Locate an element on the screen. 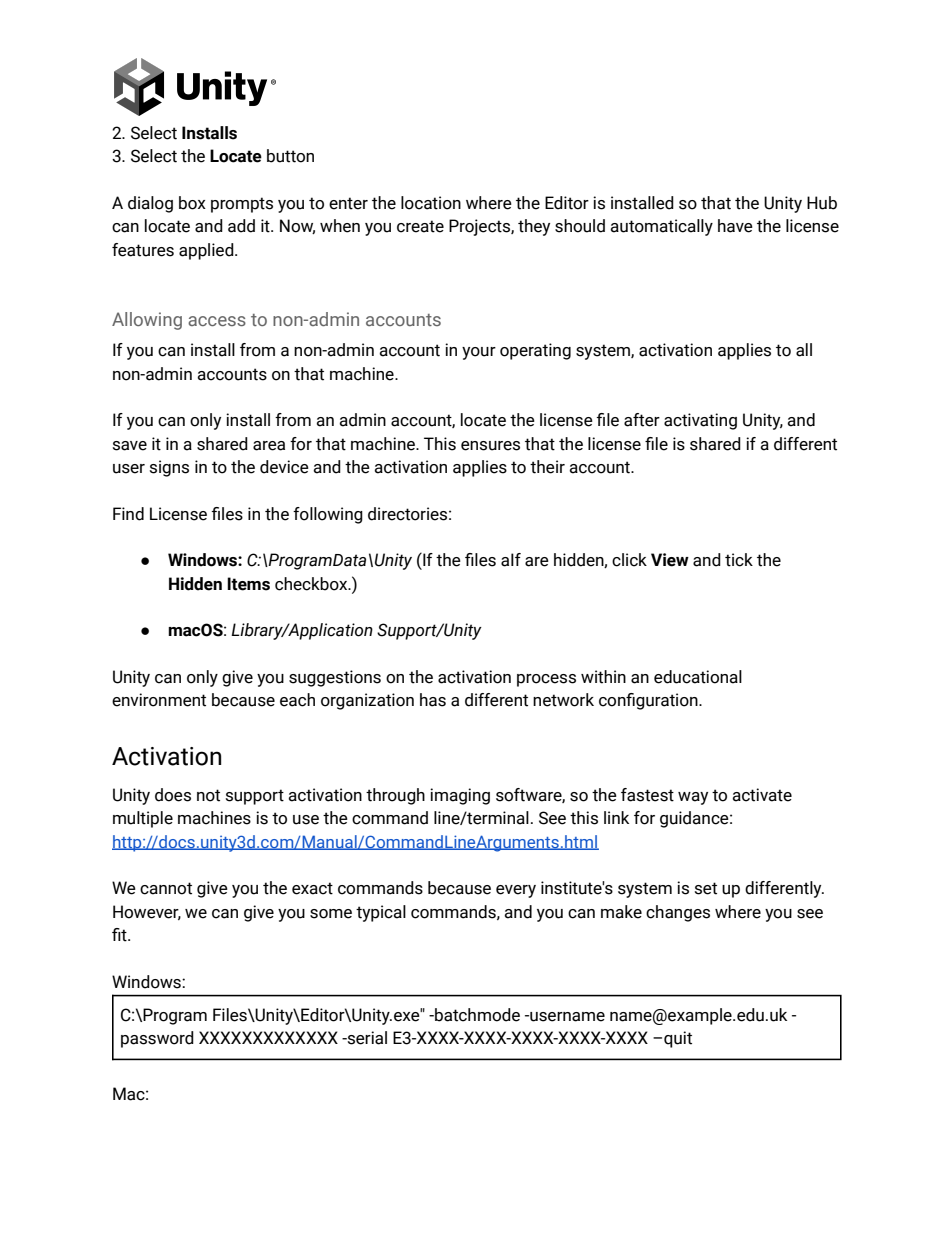 This screenshot has height=1233, width=952. signs is located at coordinates (169, 468).
